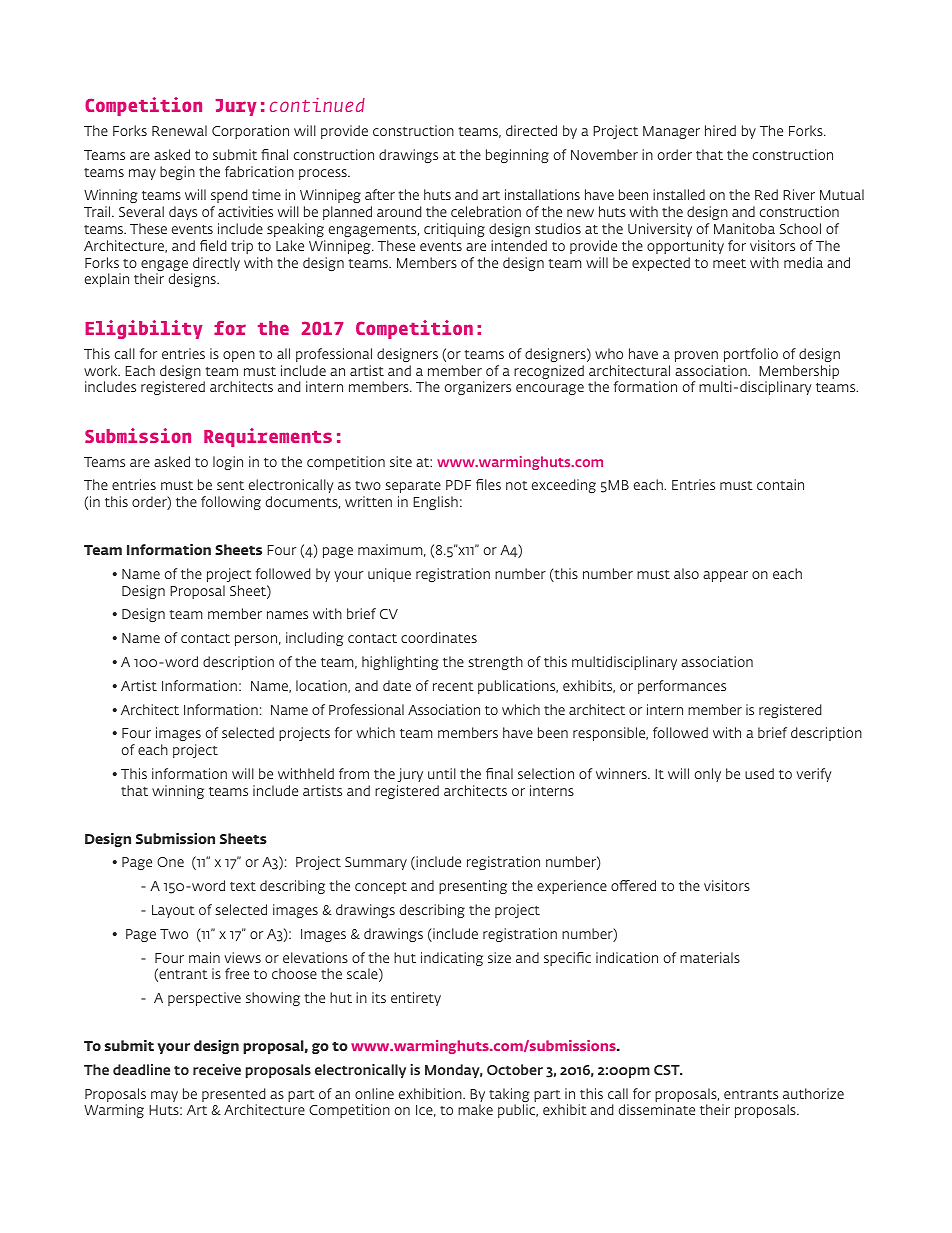  I want to click on authorize, so click(813, 1093).
